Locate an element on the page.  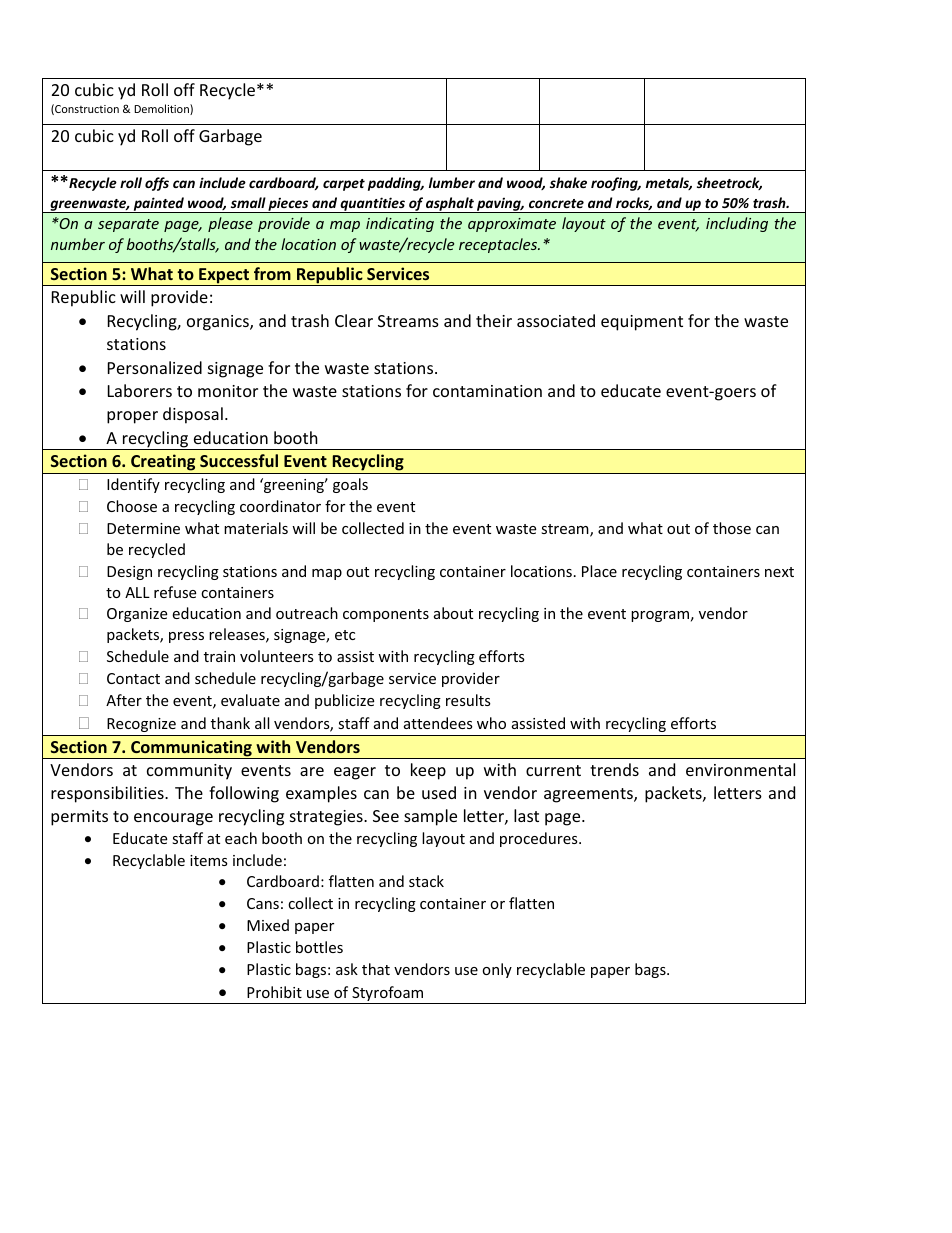
those is located at coordinates (732, 528).
